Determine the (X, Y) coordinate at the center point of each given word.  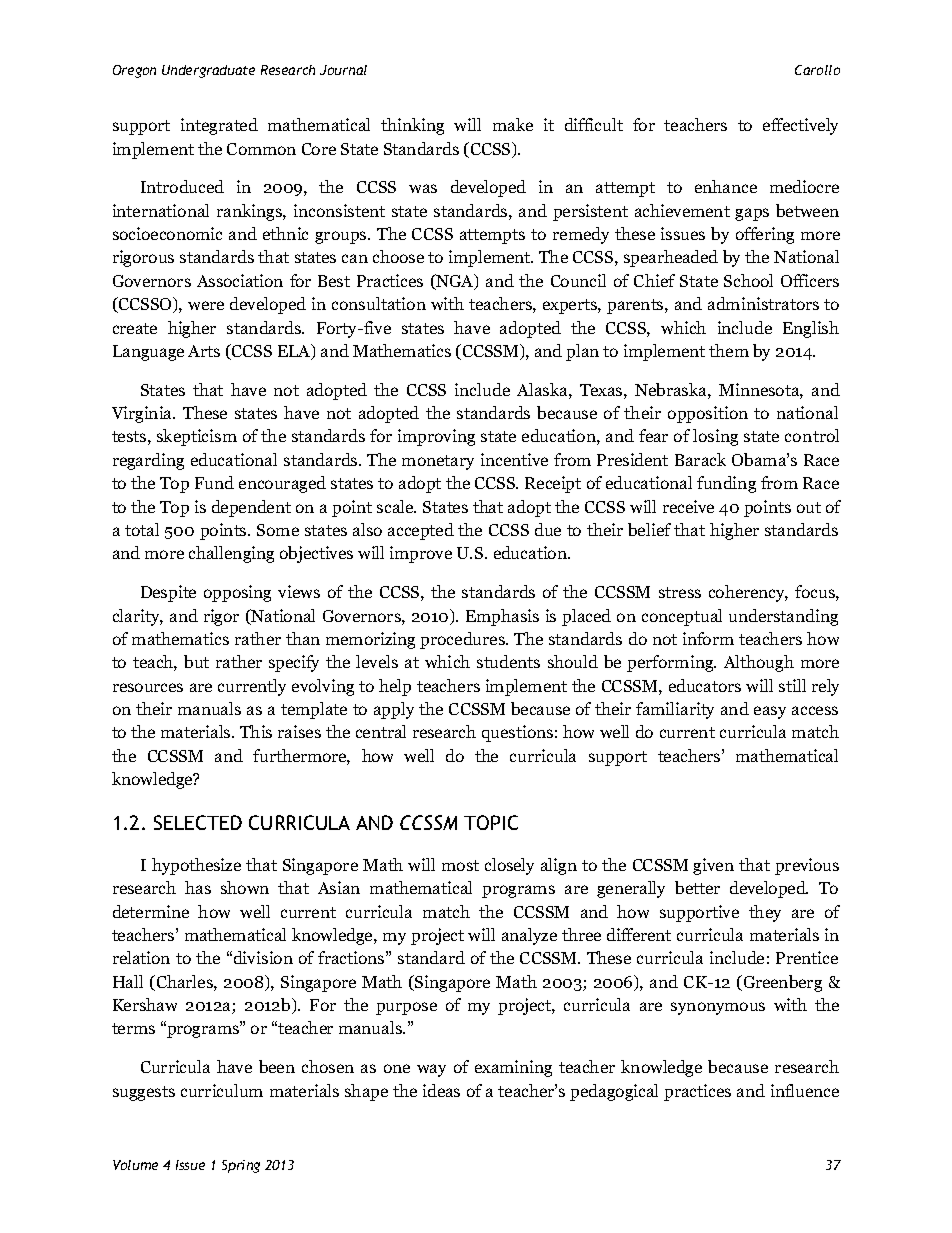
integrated (219, 126)
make (513, 124)
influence (805, 1090)
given (713, 866)
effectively (800, 126)
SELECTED (198, 822)
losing (715, 437)
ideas (441, 1090)
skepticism (197, 437)
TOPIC (491, 822)
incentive (514, 459)
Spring (241, 1166)
